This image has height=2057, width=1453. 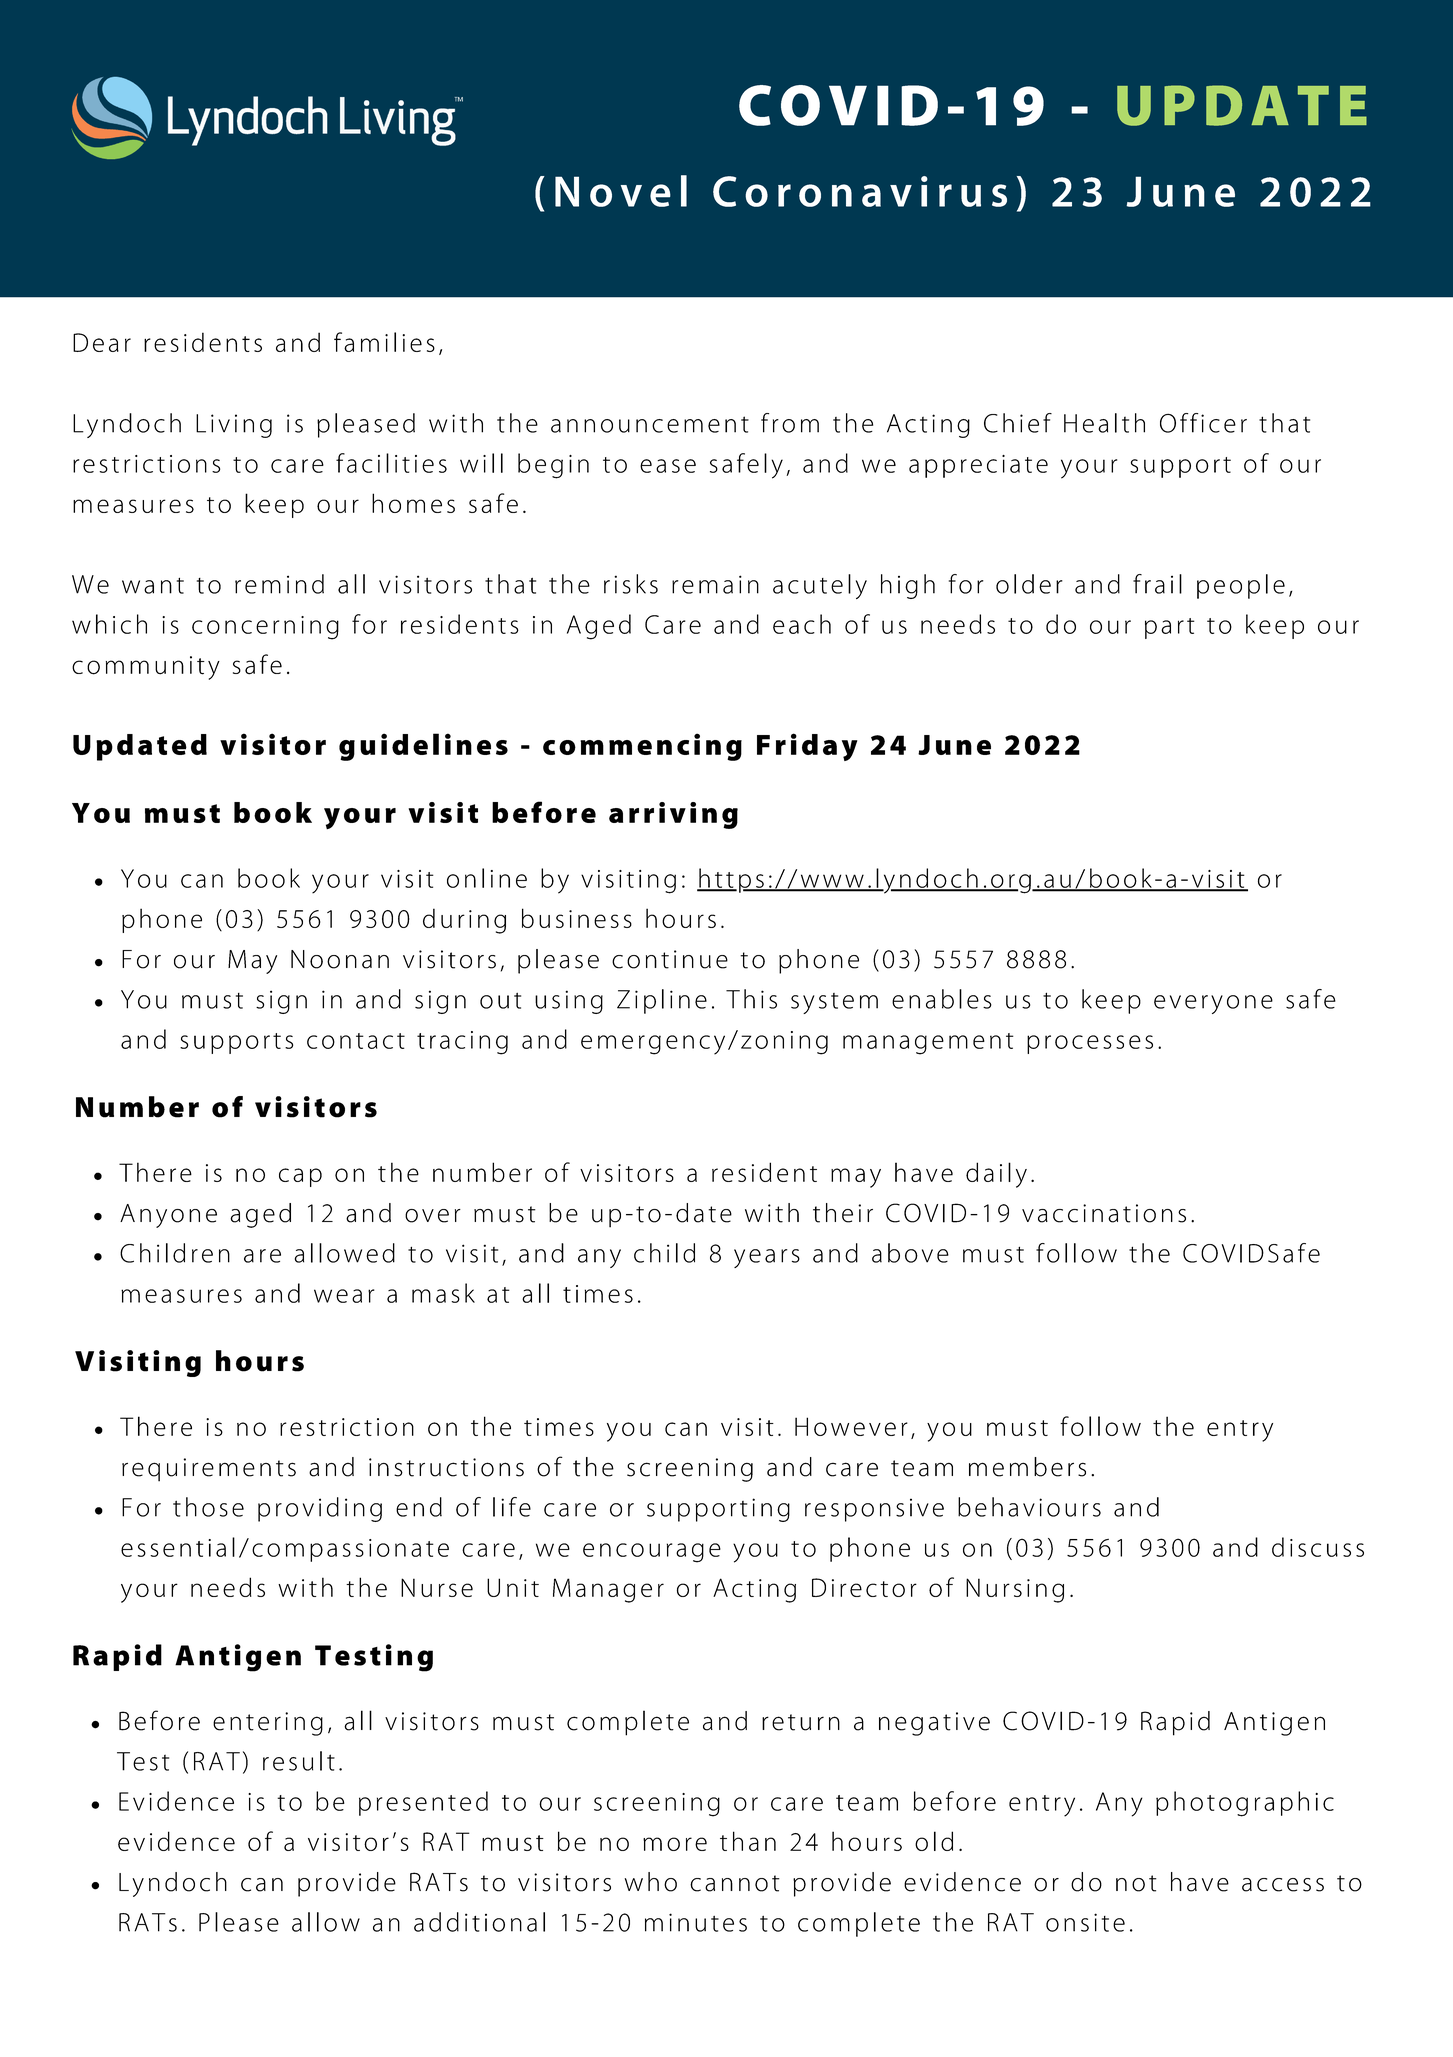 I want to click on cannot, so click(x=735, y=1883).
